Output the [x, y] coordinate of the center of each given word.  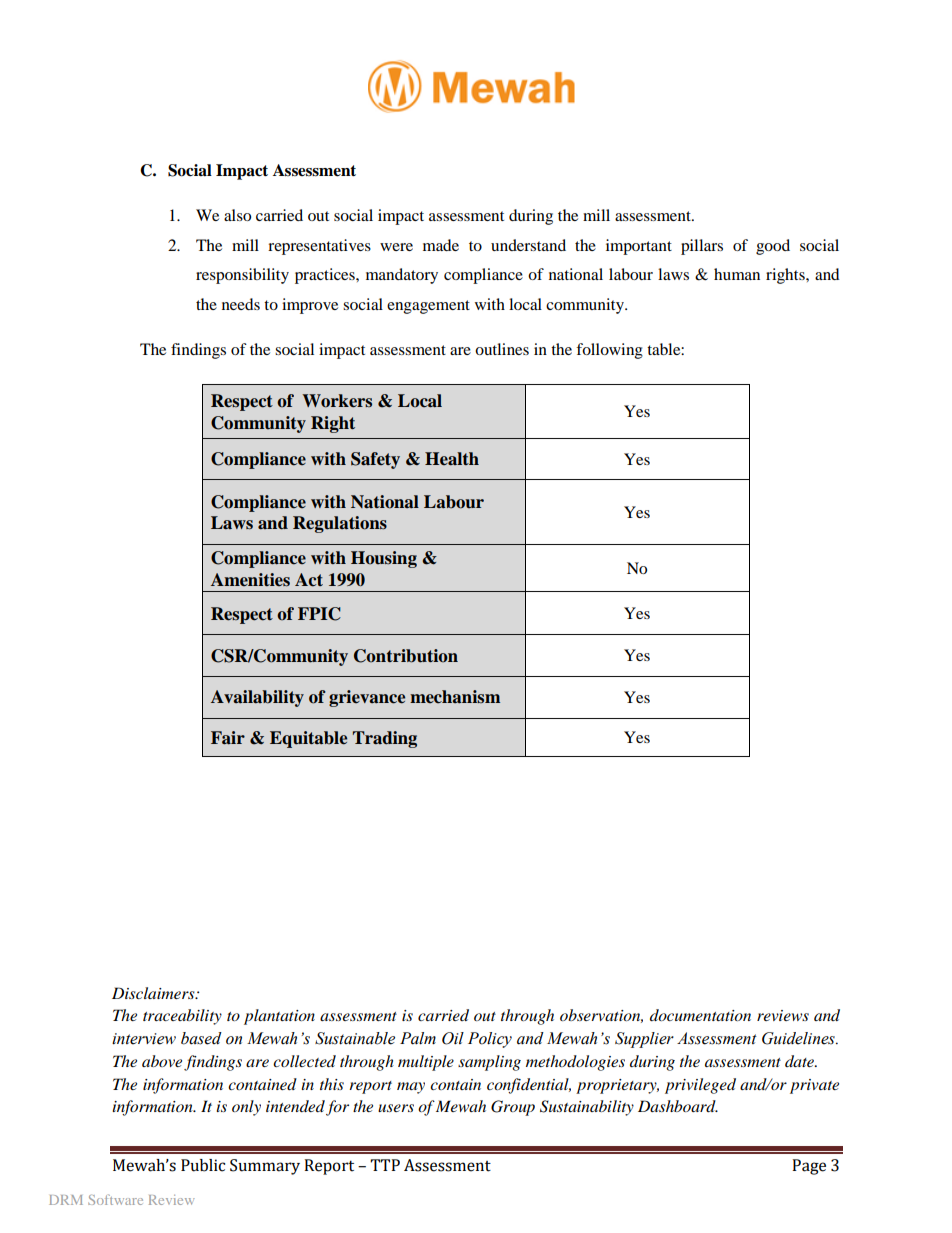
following [609, 351]
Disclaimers [154, 993]
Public [203, 1165]
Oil [453, 1038]
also [237, 215]
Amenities [250, 580]
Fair [228, 738]
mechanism [455, 697]
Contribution [406, 656]
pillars [702, 247]
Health [452, 459]
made [441, 245]
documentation [700, 1015]
